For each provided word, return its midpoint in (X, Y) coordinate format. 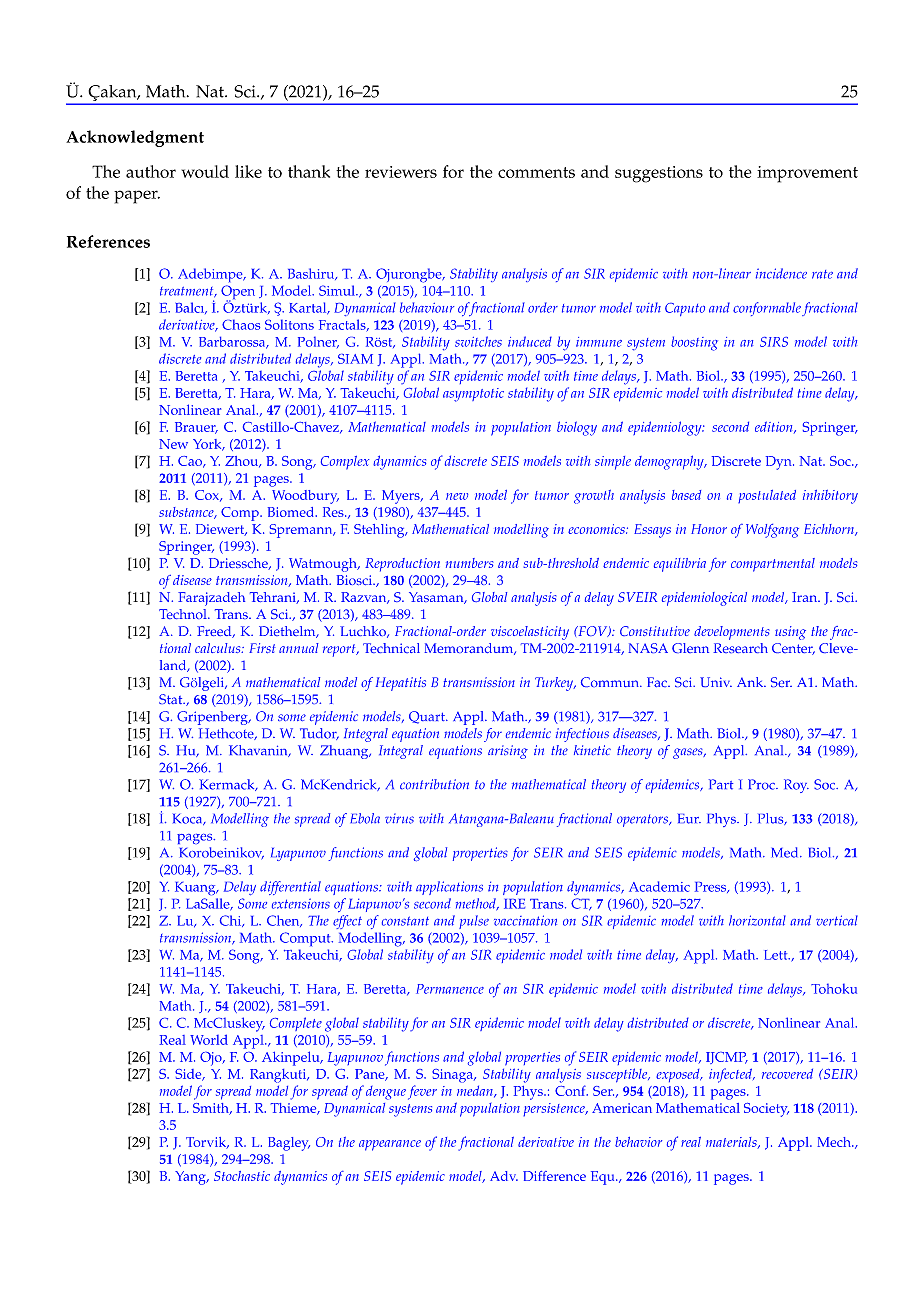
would (205, 171)
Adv (504, 1176)
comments (536, 172)
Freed (215, 632)
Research (740, 648)
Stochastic (242, 1176)
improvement (807, 174)
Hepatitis (401, 684)
